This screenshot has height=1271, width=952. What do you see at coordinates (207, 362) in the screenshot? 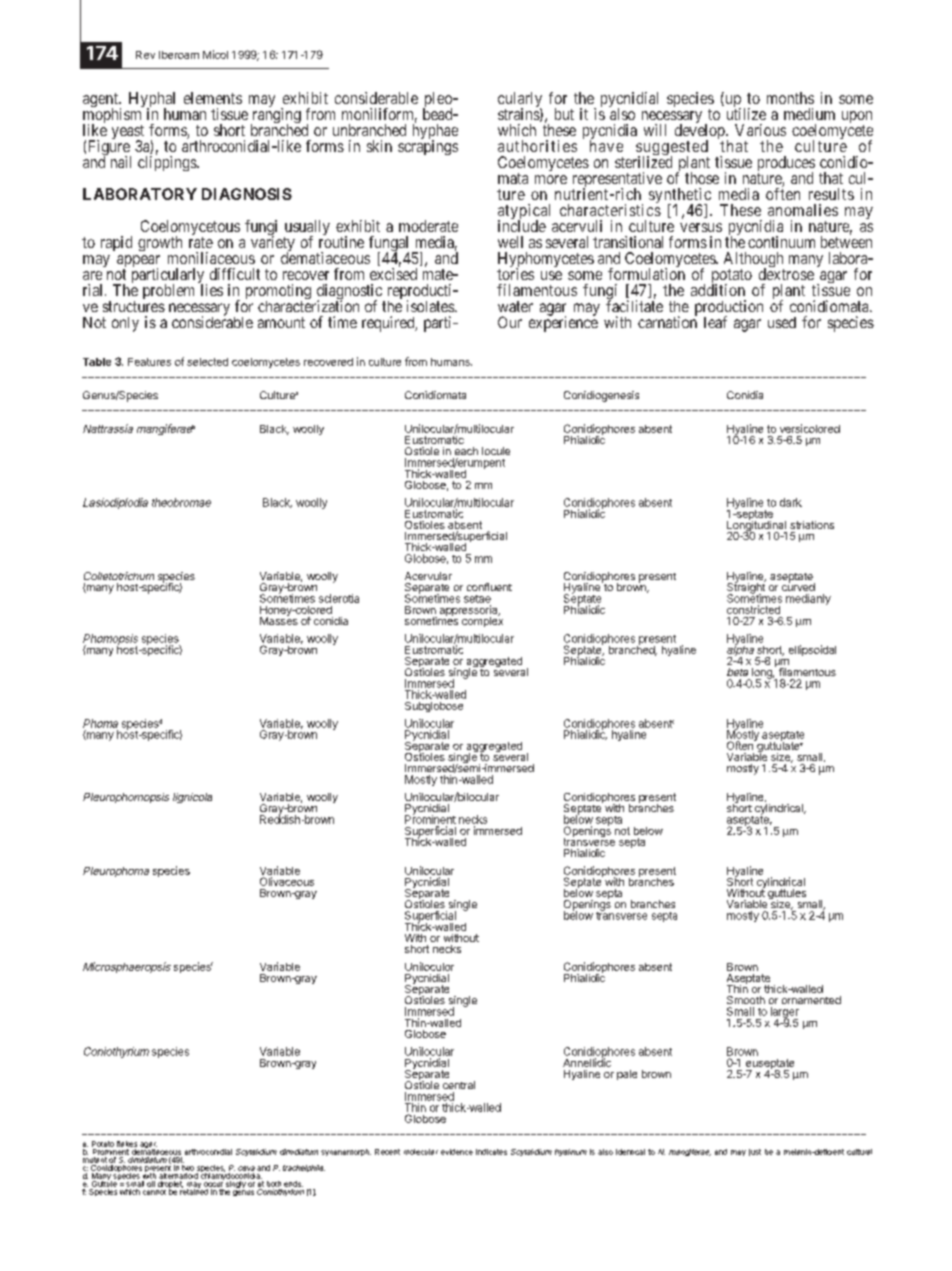
I see `selected` at bounding box center [207, 362].
